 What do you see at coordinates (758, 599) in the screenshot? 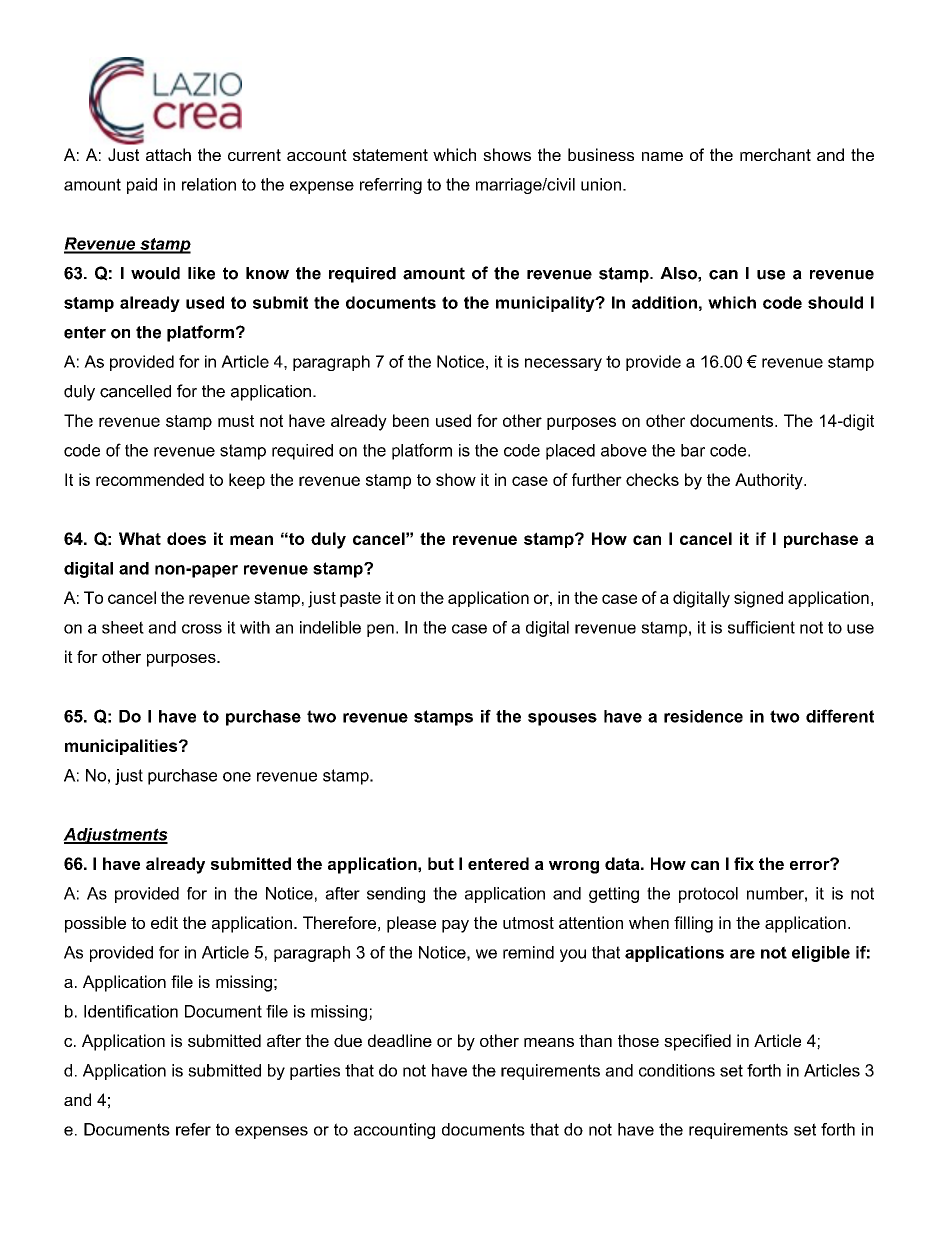
I see `signed` at bounding box center [758, 599].
